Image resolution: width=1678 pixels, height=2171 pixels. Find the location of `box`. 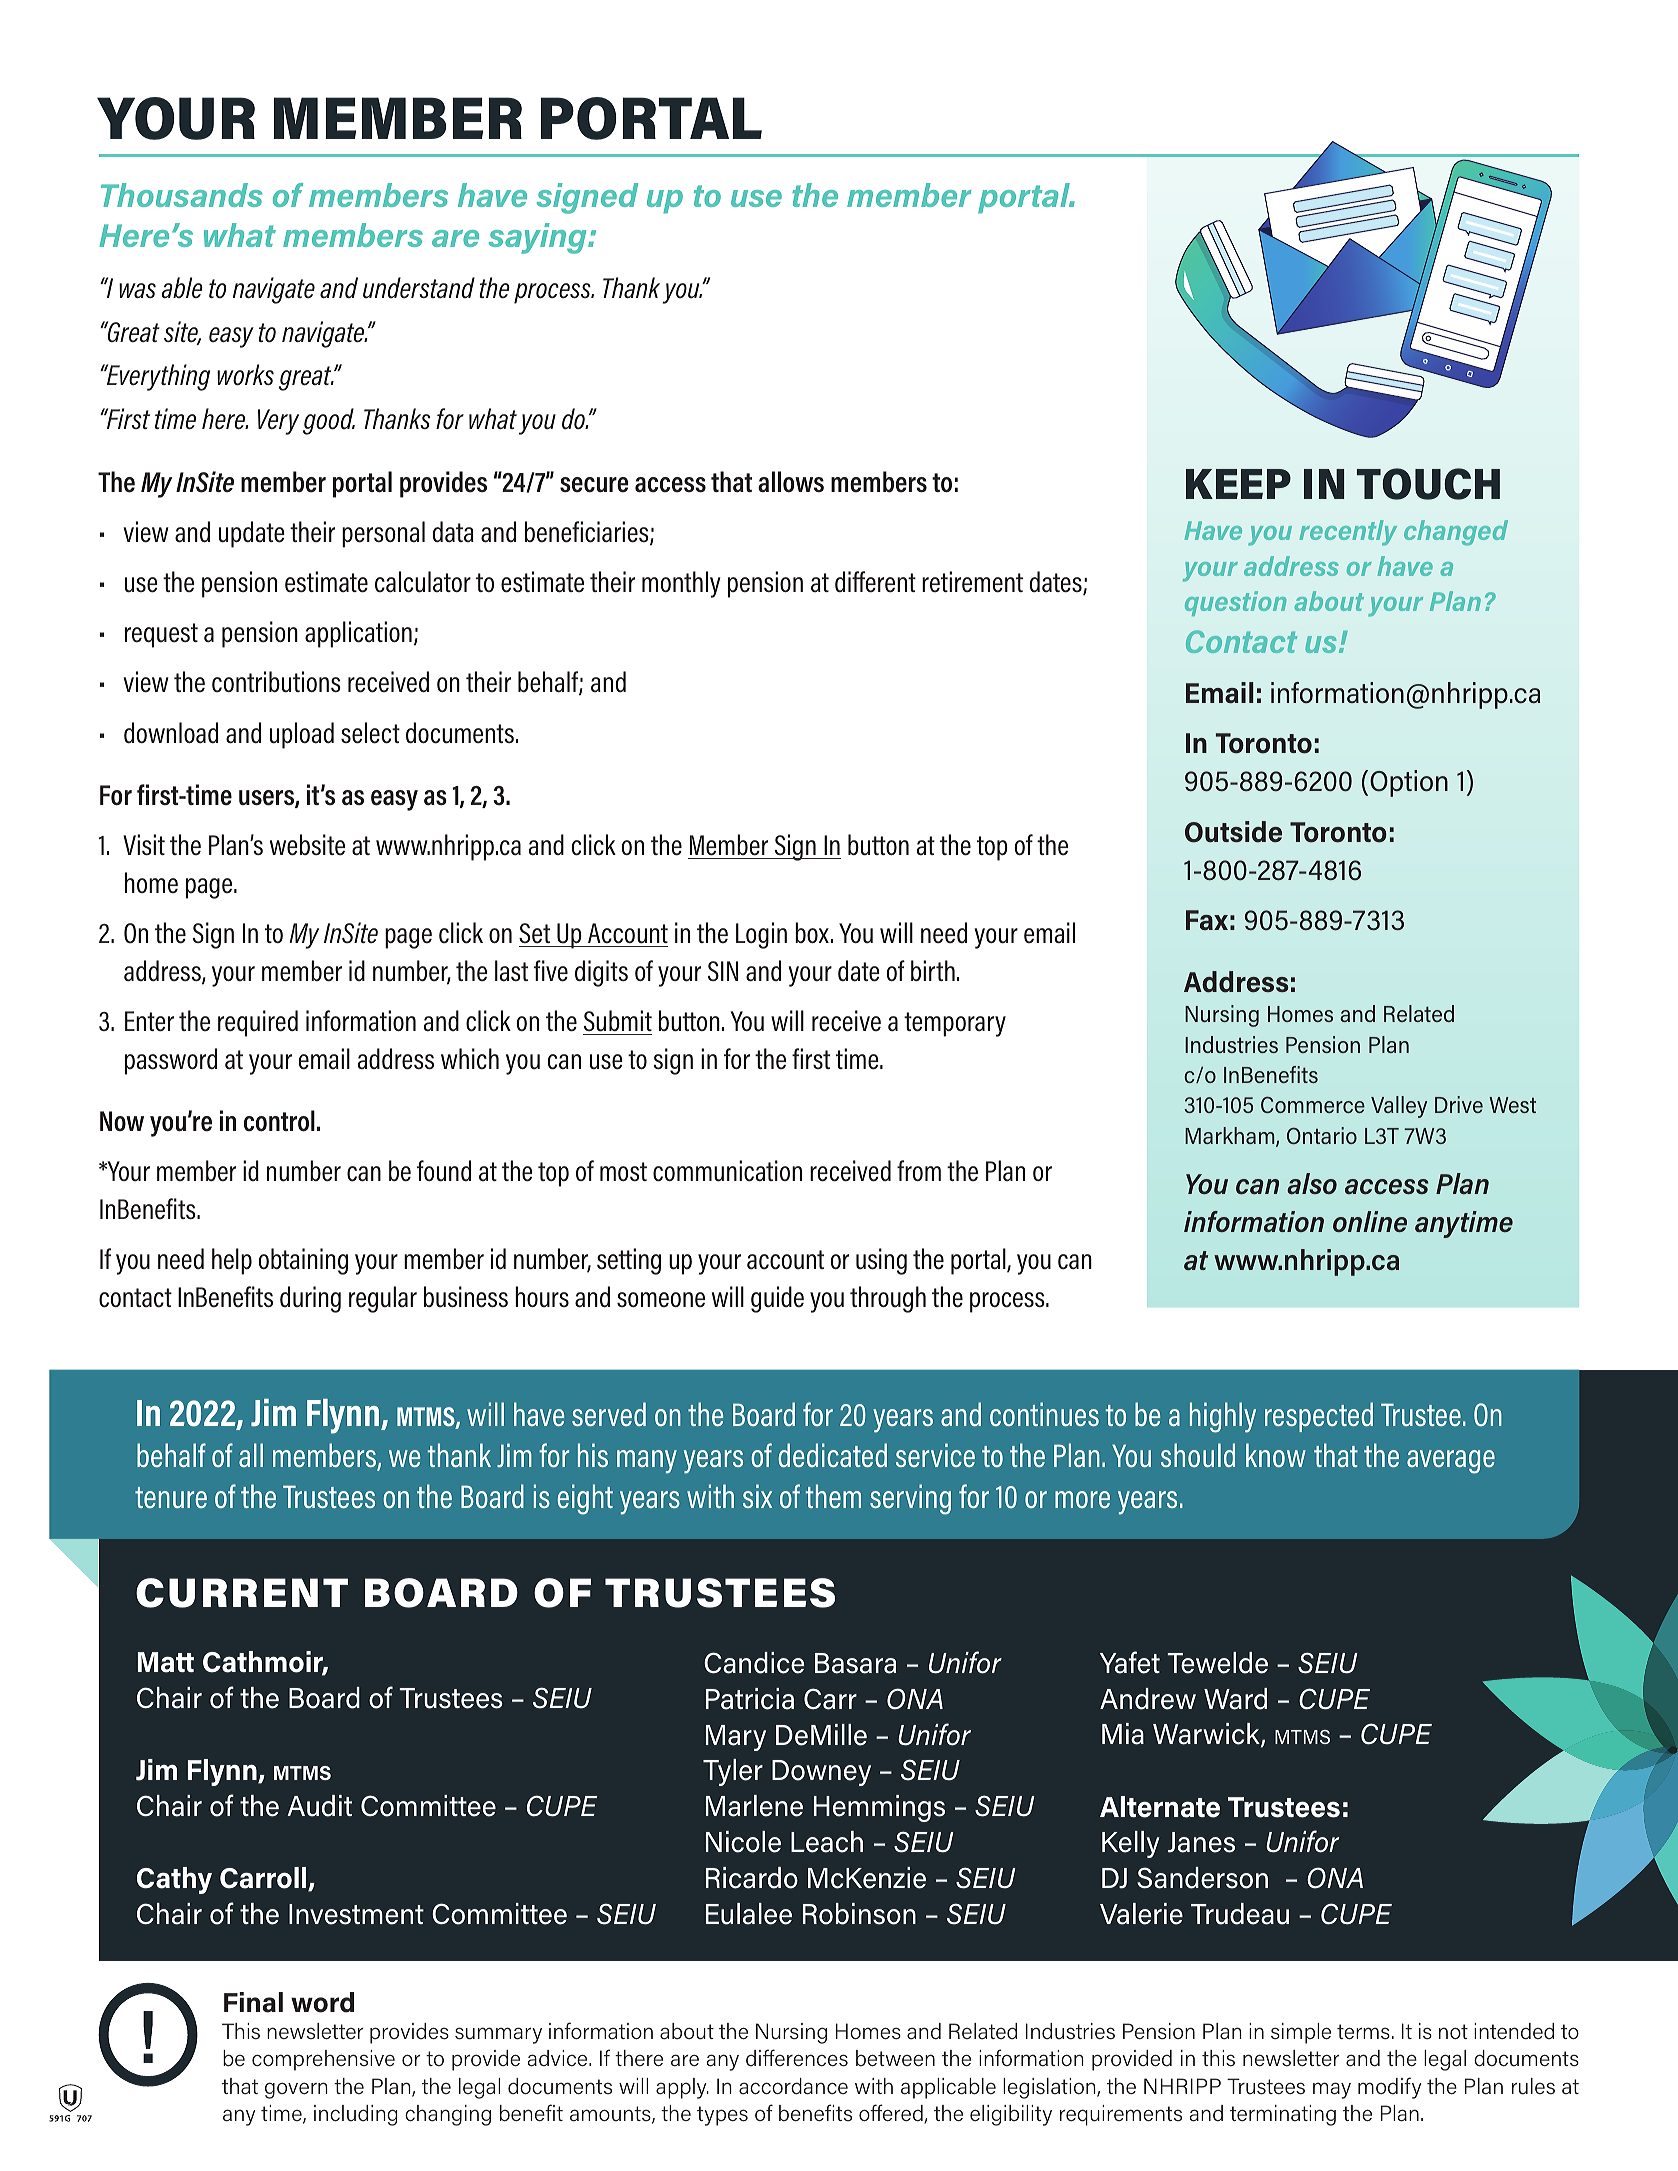

box is located at coordinates (812, 932).
